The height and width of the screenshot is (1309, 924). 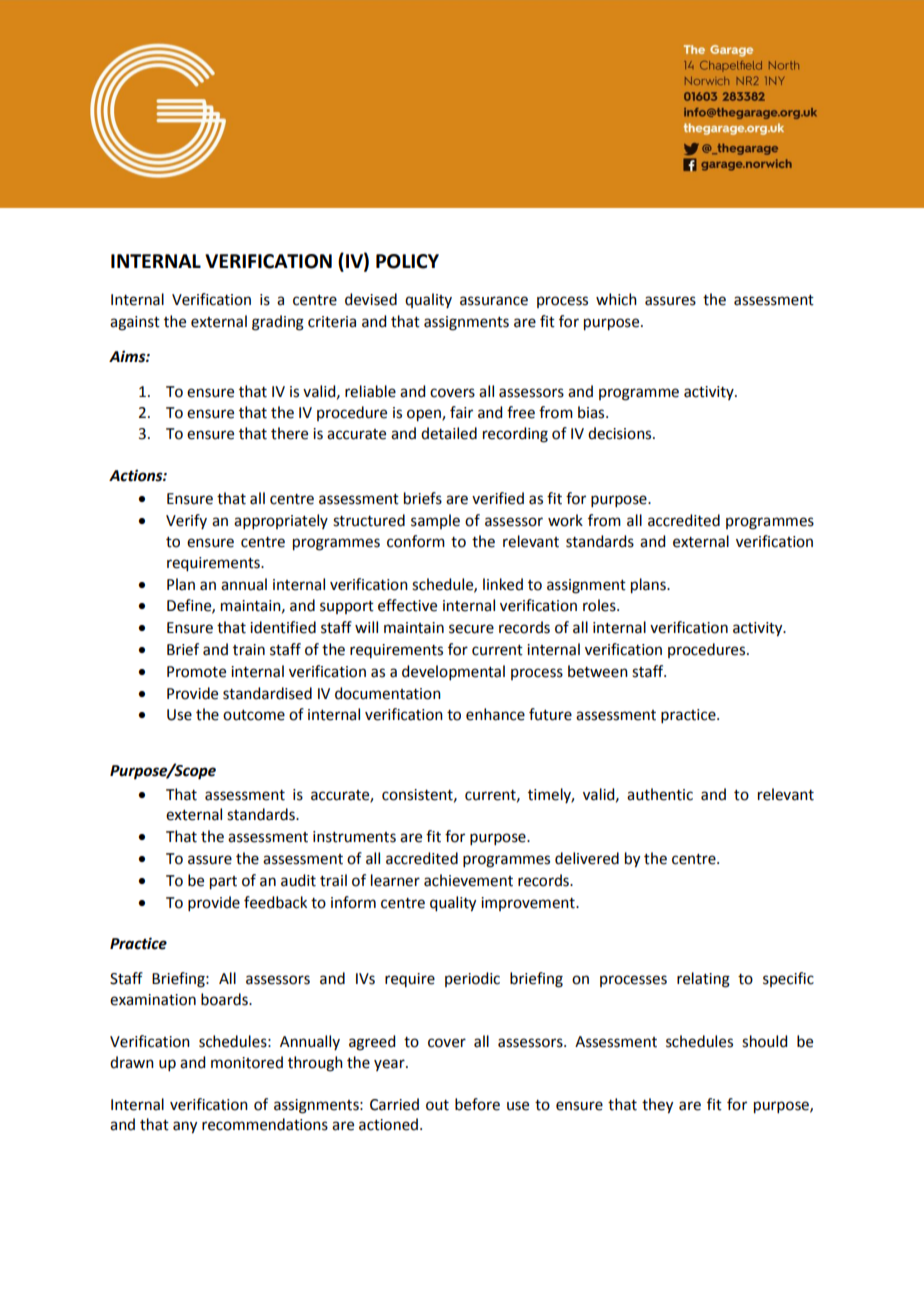 What do you see at coordinates (494, 301) in the screenshot?
I see `assurance` at bounding box center [494, 301].
